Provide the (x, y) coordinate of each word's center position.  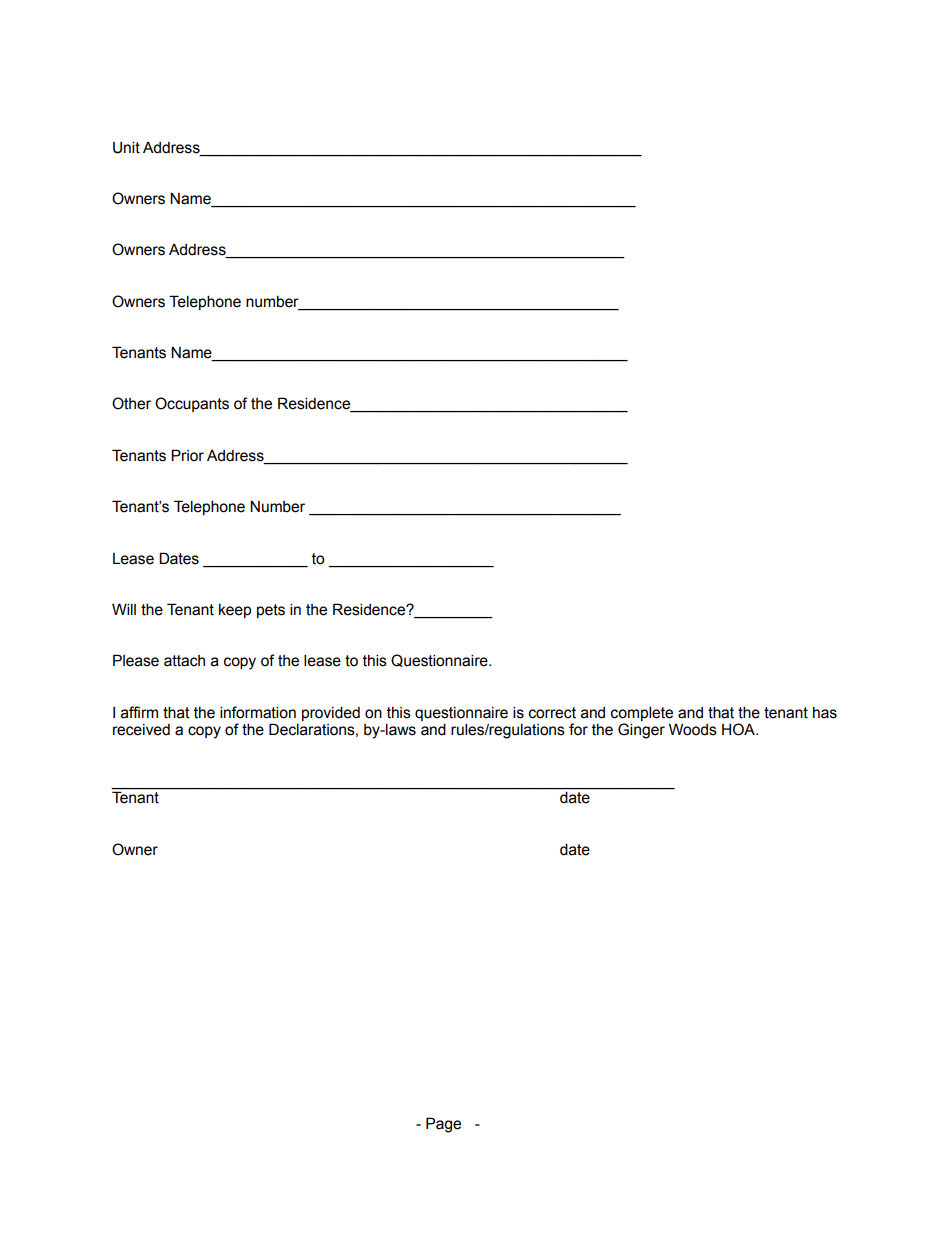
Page (443, 1125)
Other (131, 403)
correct (552, 713)
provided (331, 713)
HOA (740, 729)
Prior (187, 455)
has (825, 713)
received (141, 730)
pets (271, 611)
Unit (126, 147)
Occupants (192, 404)
